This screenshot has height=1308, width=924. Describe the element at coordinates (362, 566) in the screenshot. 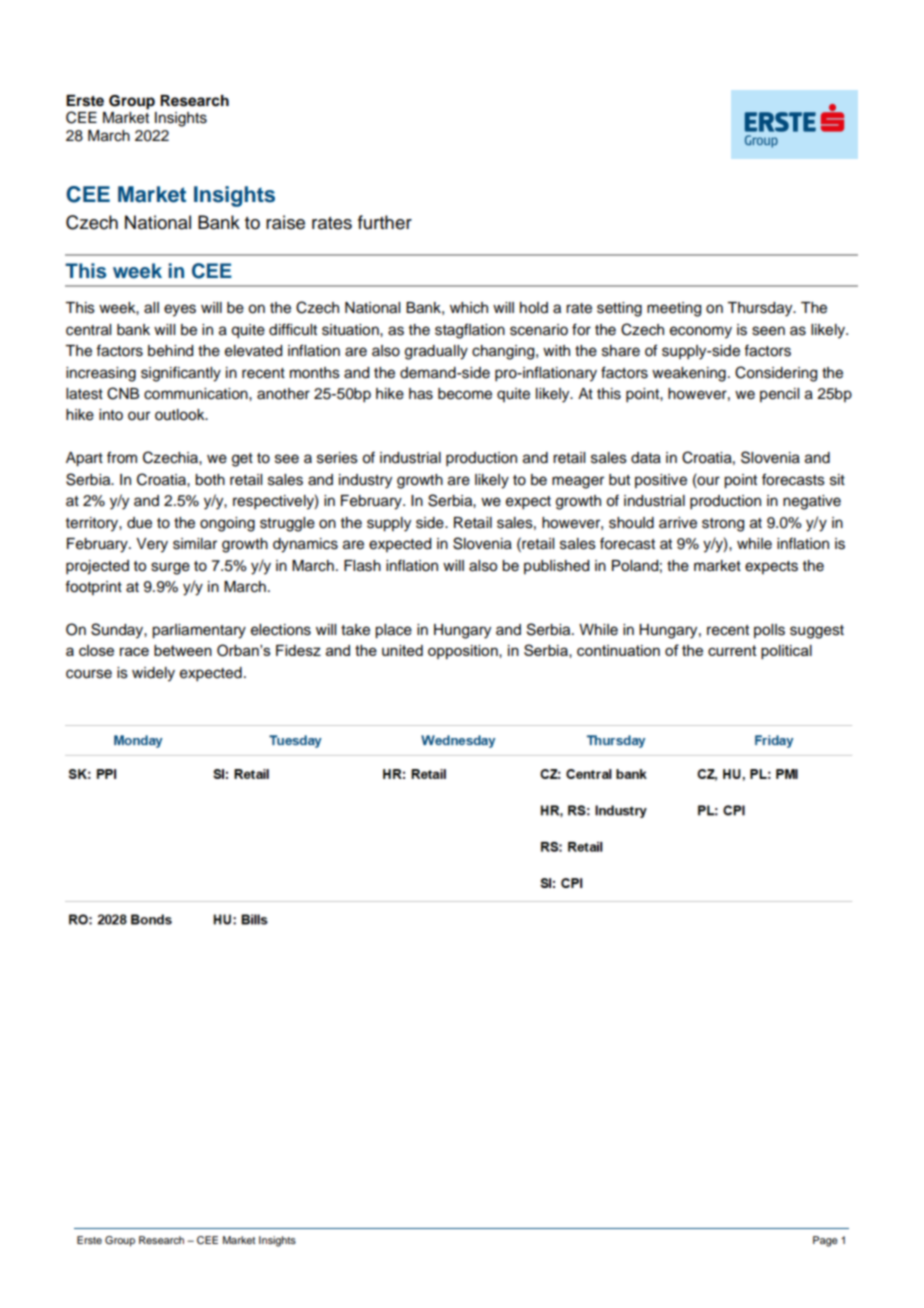

I see `Flash` at that location.
